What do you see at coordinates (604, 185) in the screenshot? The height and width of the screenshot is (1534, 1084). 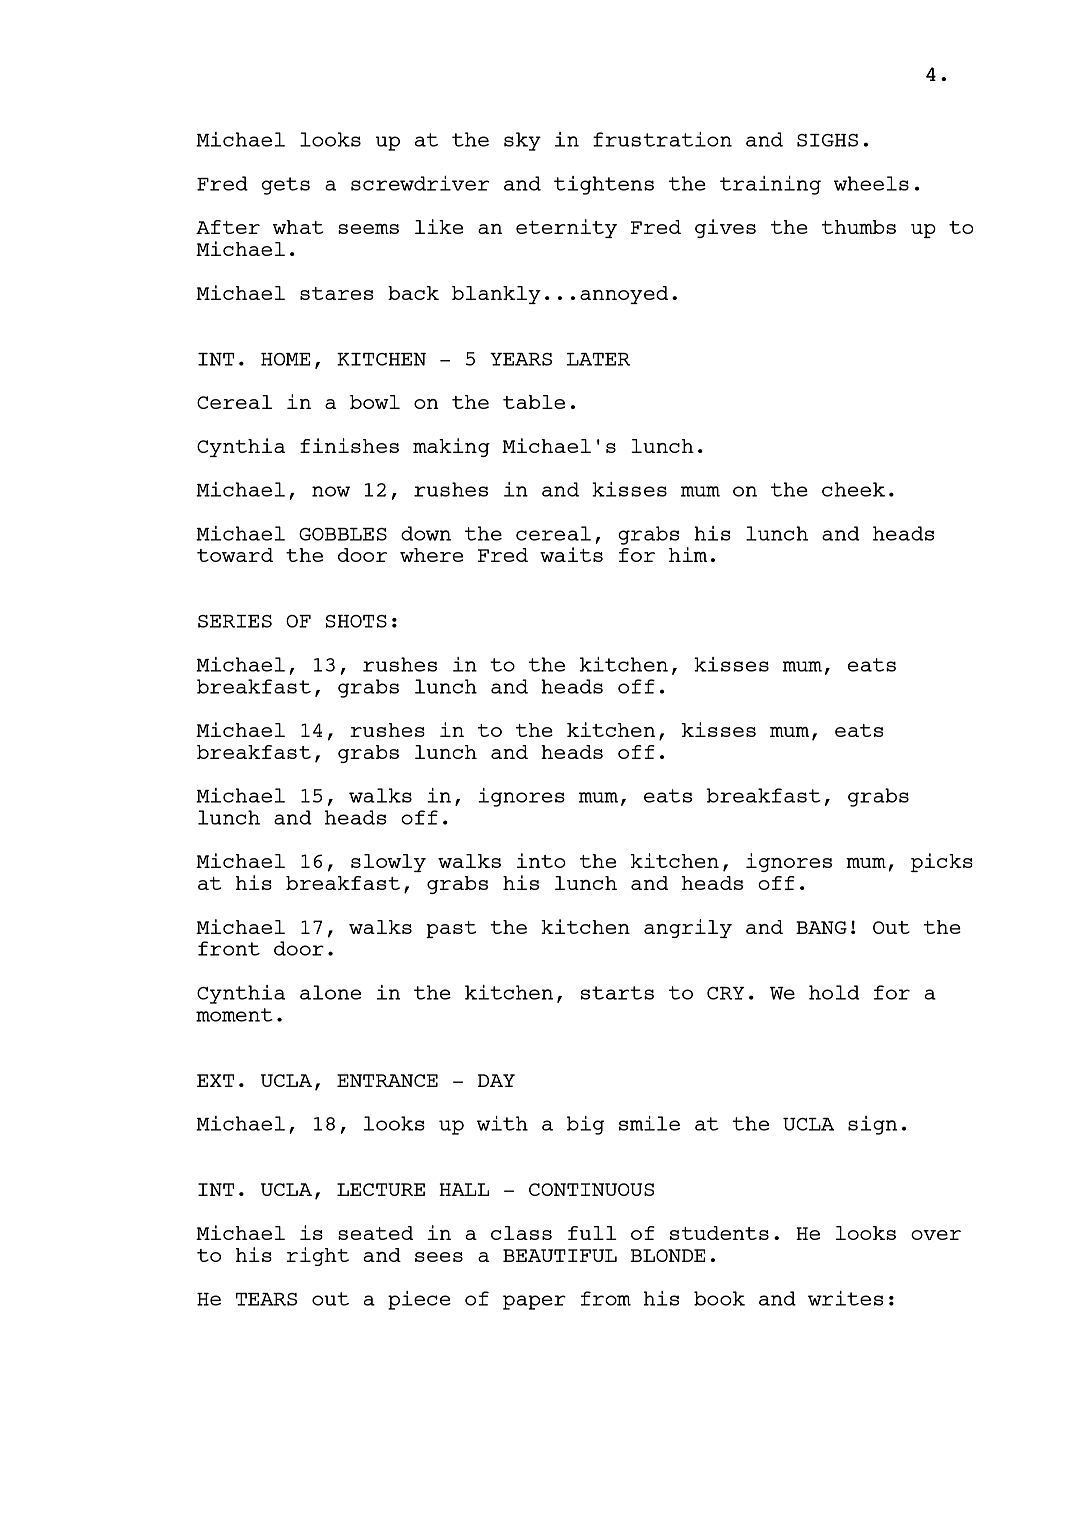 I see `tightens` at bounding box center [604, 185].
